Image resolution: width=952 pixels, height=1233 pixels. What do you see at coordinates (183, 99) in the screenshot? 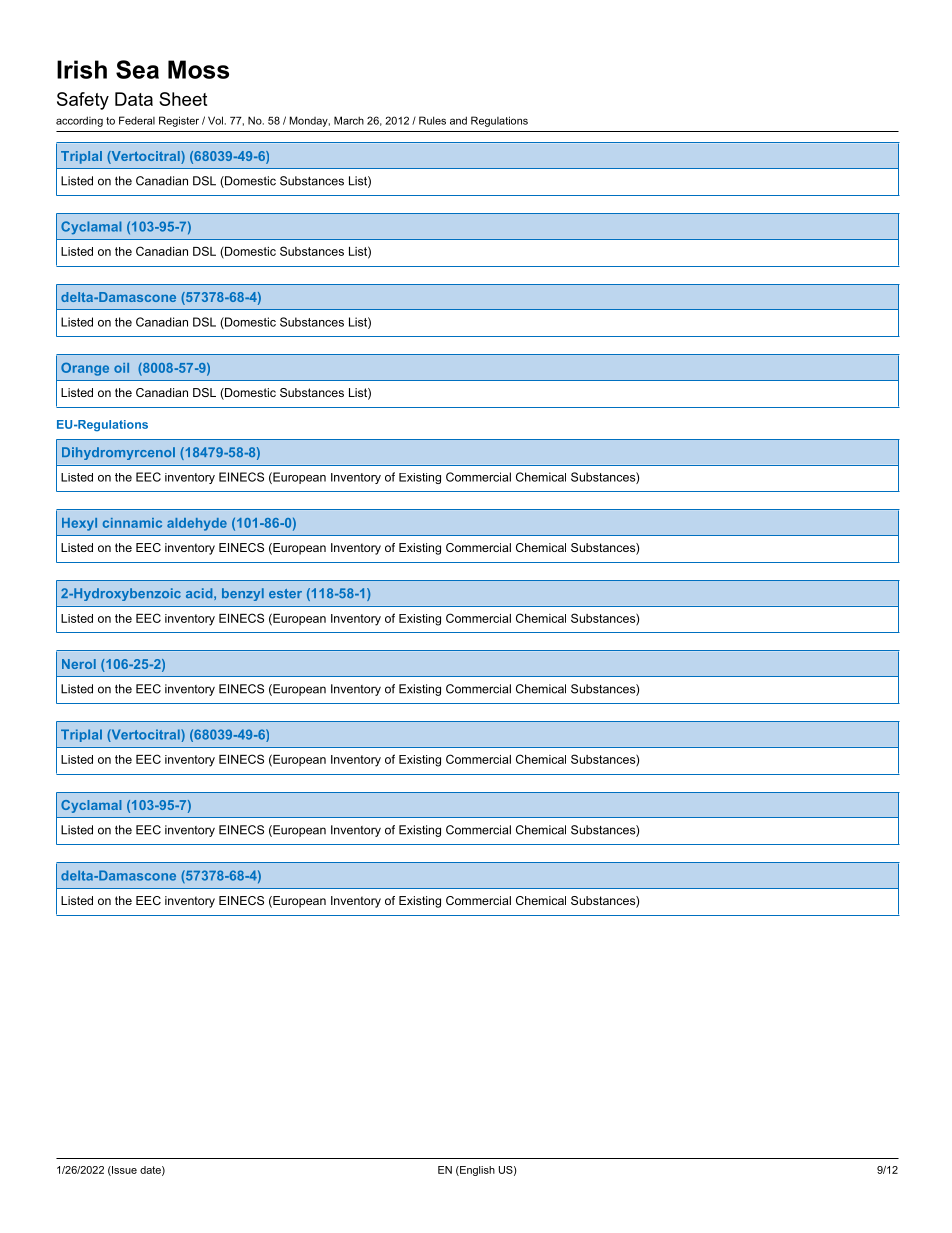
I see `Sheet` at bounding box center [183, 99].
